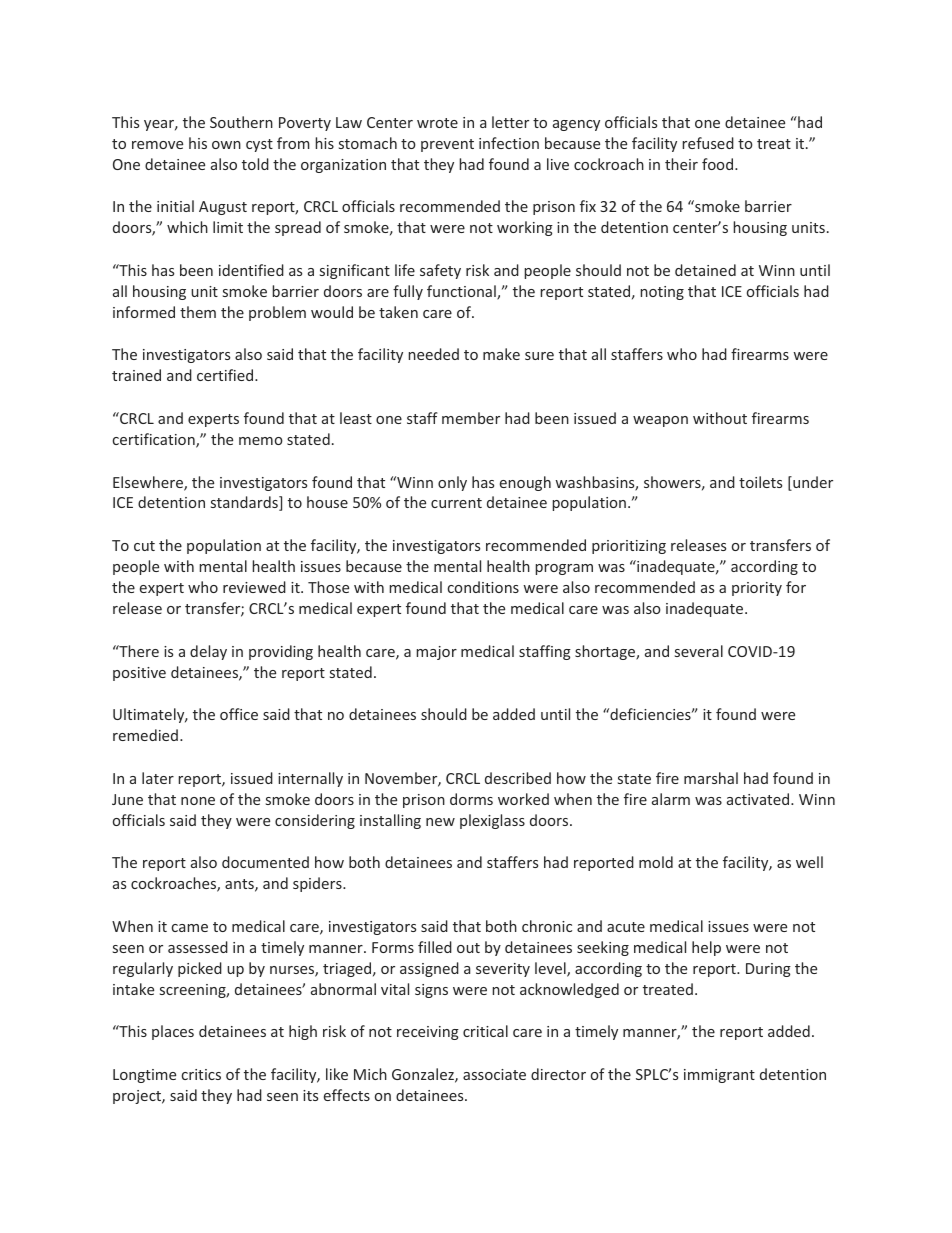 This image has width=952, height=1233. I want to click on weapon, so click(660, 421).
